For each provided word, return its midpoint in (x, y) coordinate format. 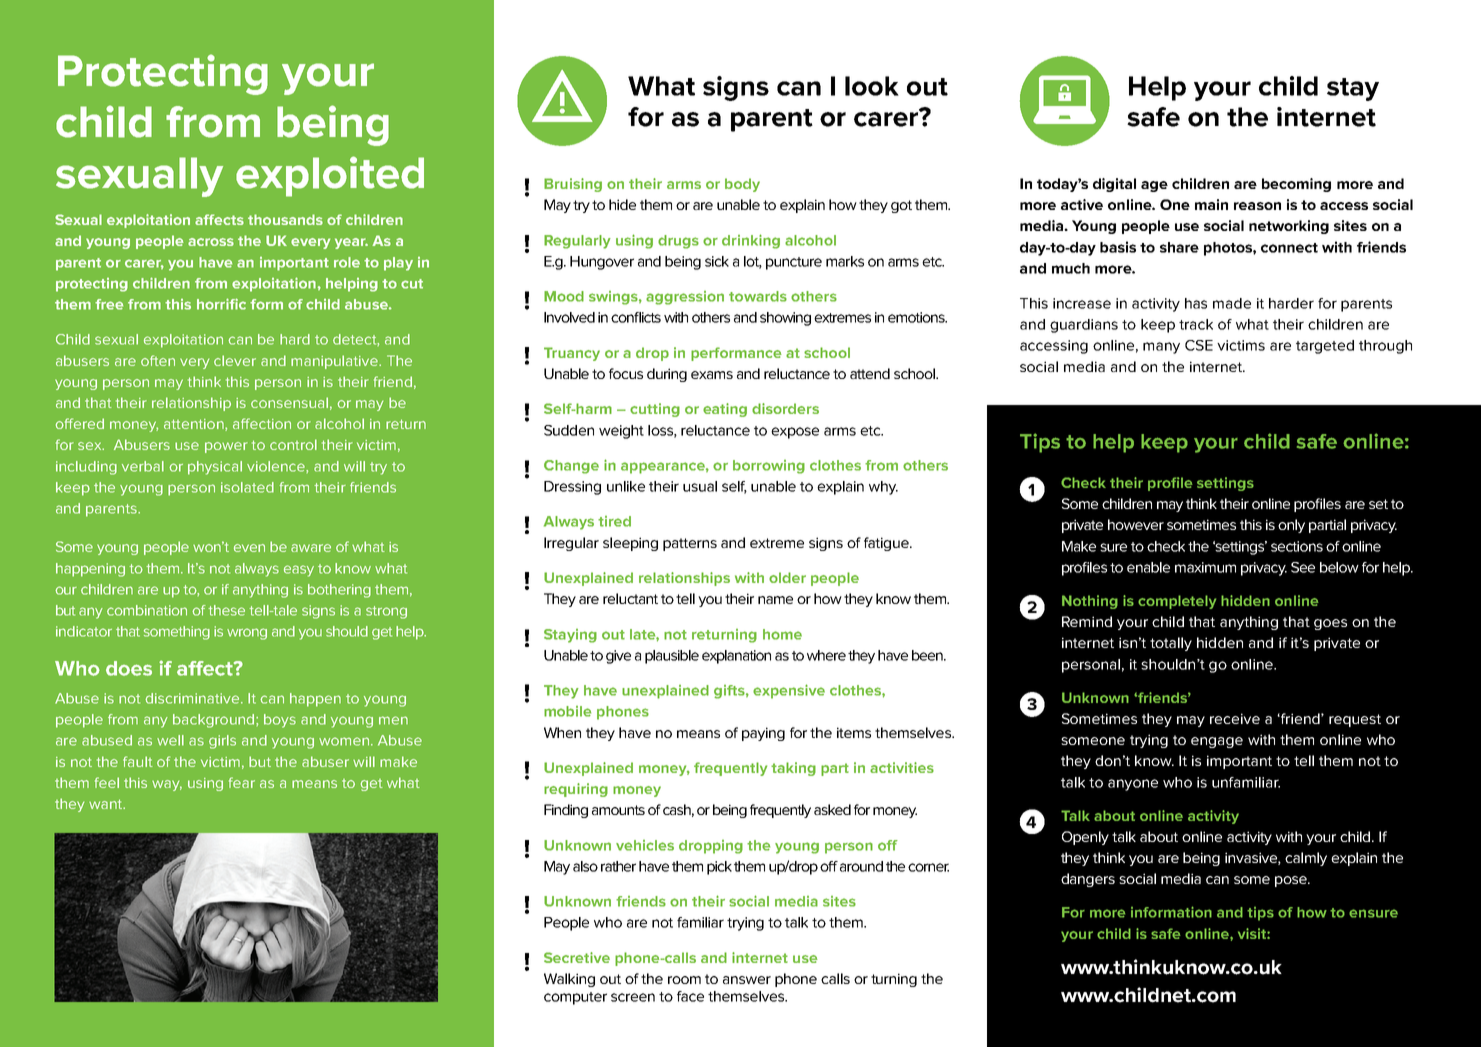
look (872, 86)
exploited (330, 176)
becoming (1296, 185)
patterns (690, 544)
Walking (569, 980)
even (249, 548)
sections (1297, 546)
